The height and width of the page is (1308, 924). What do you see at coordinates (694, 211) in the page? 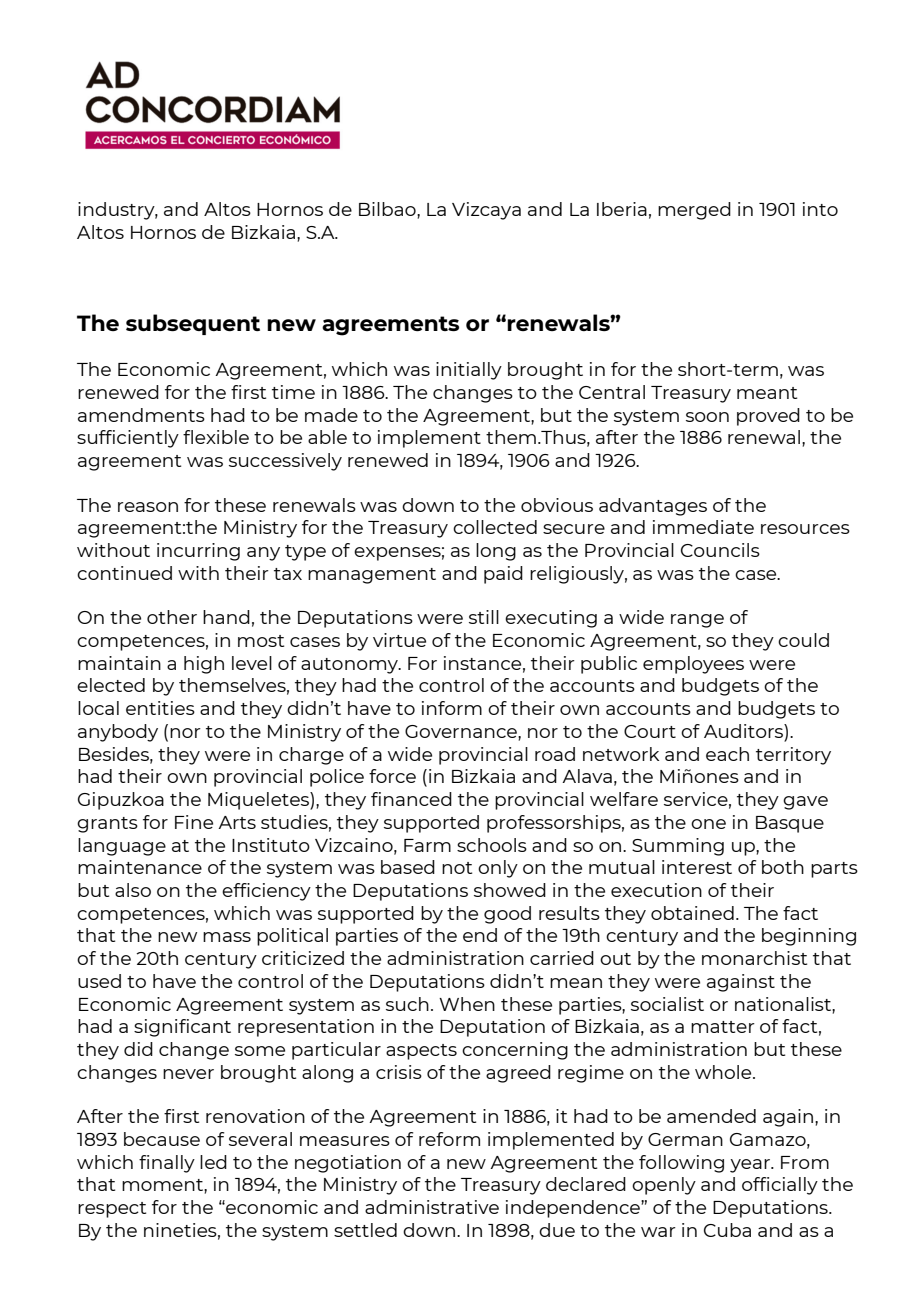
I see `merged` at bounding box center [694, 211].
